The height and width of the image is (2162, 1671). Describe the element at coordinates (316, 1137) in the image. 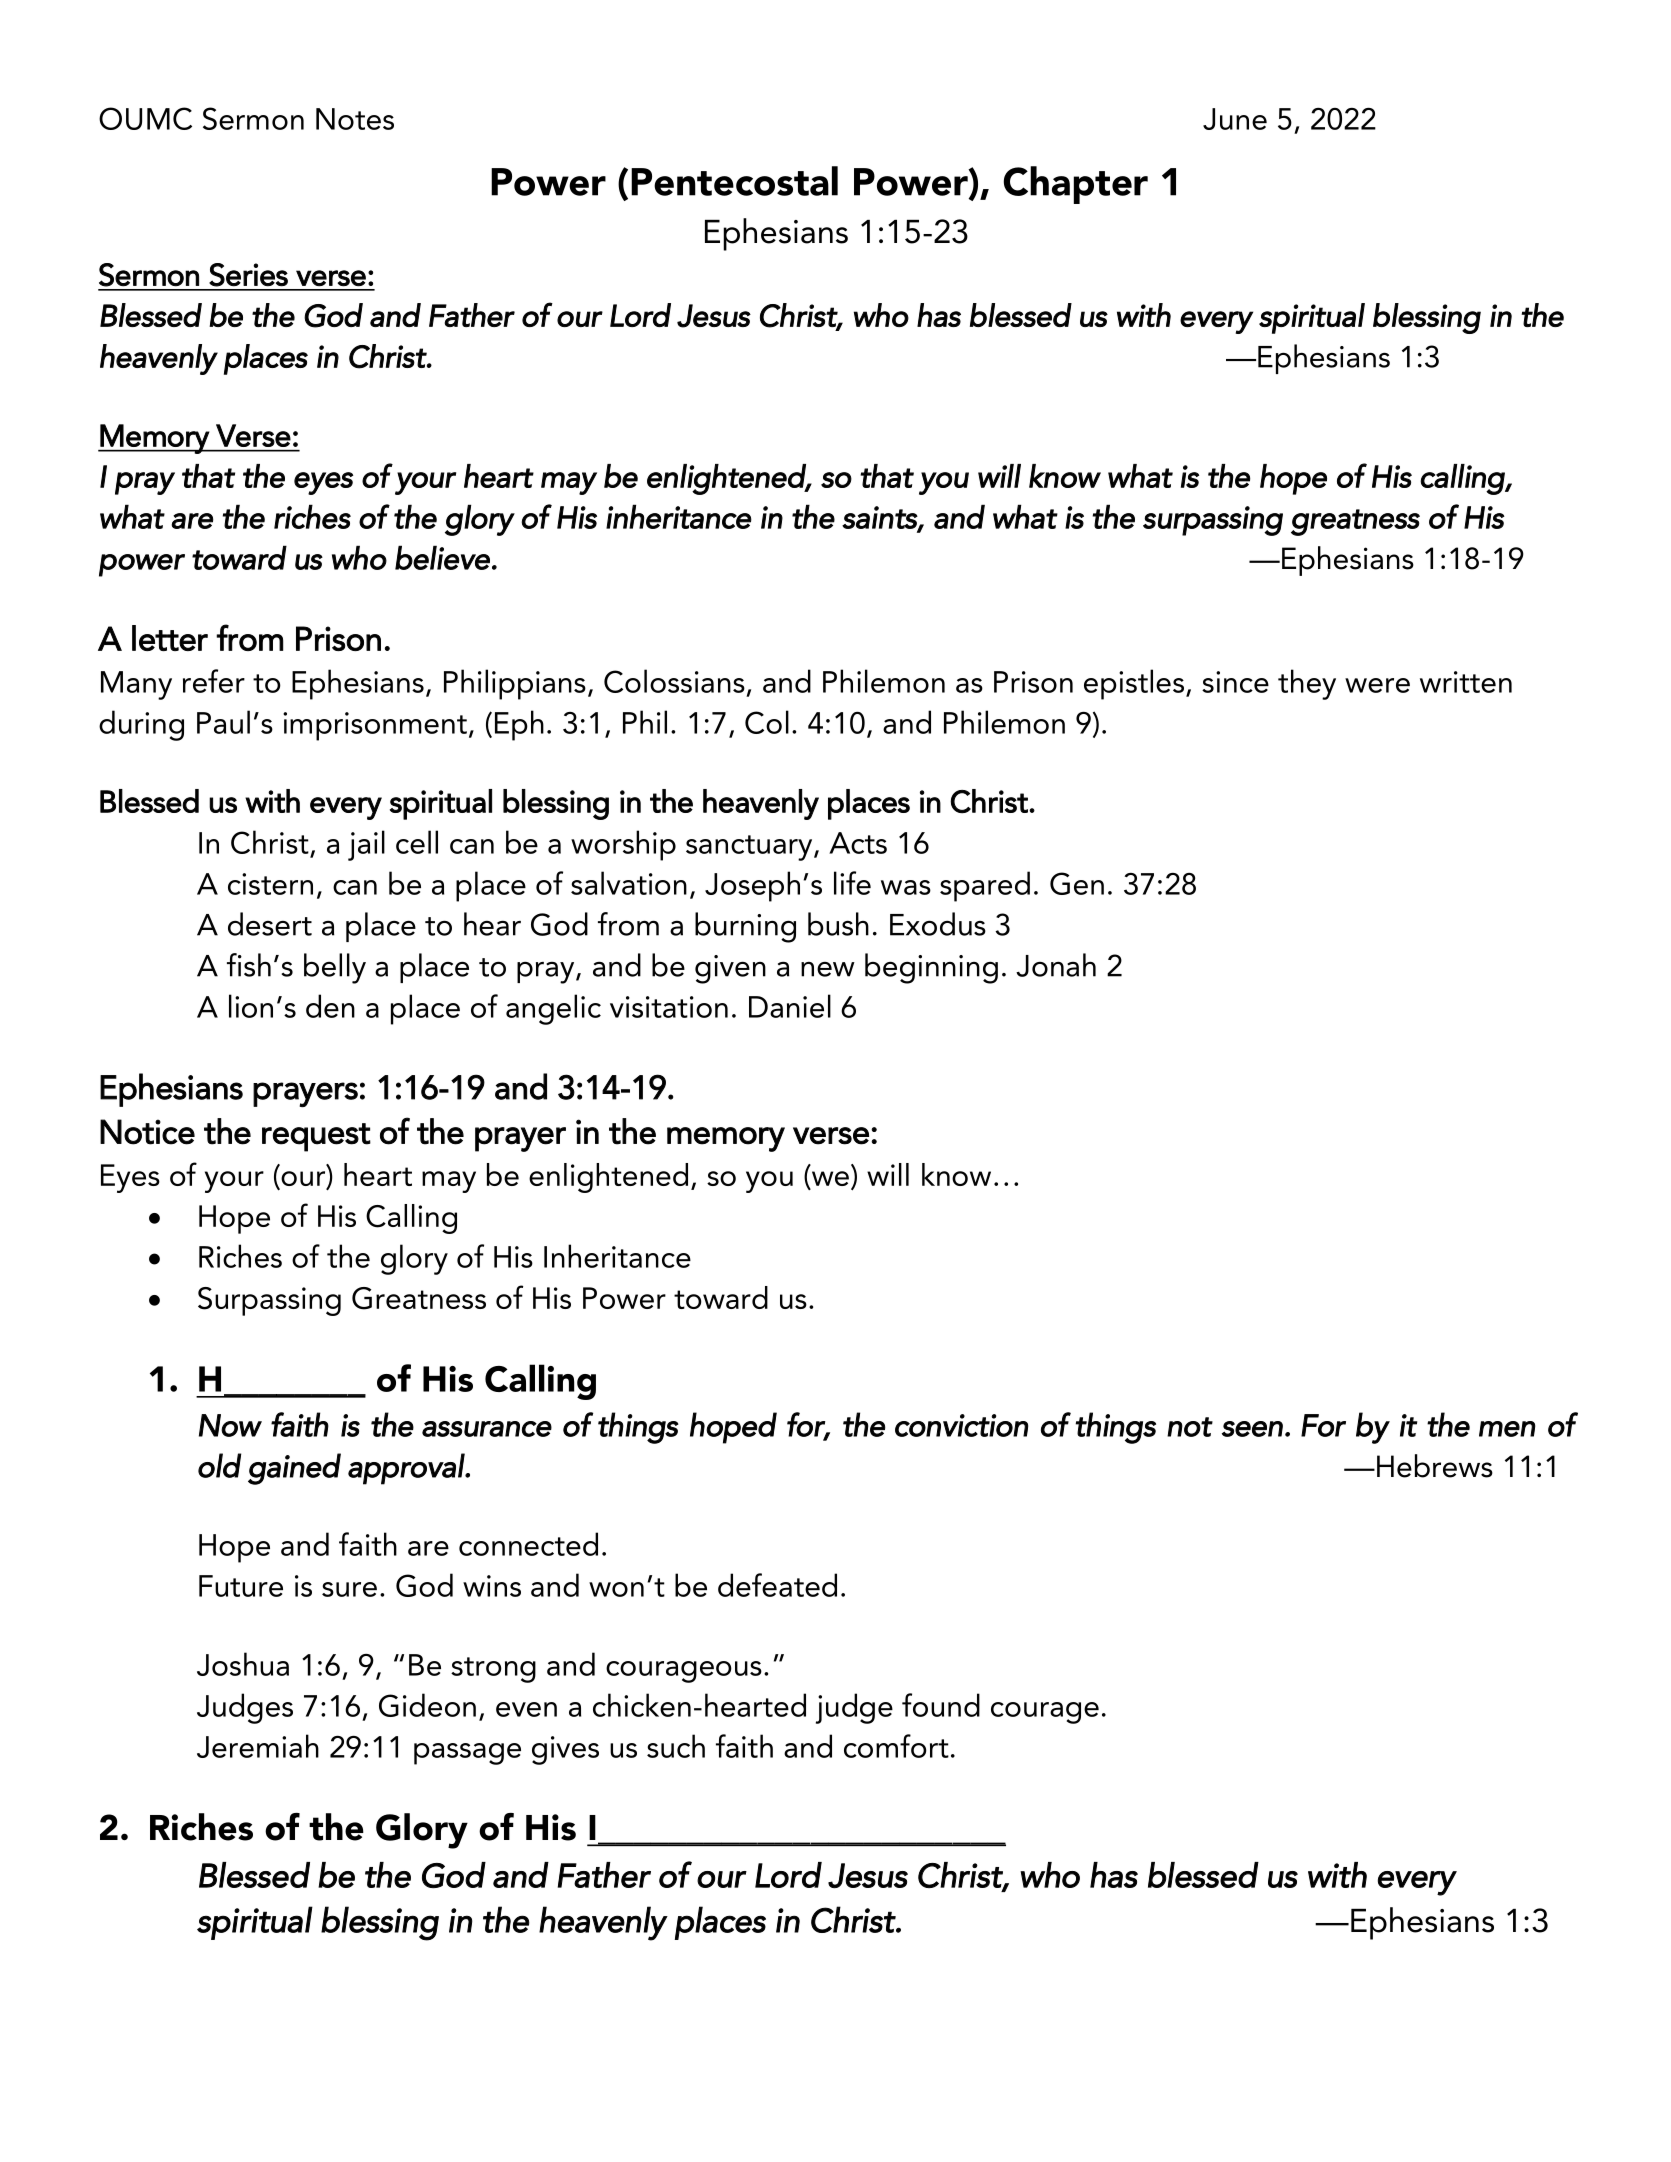

I see `request` at that location.
